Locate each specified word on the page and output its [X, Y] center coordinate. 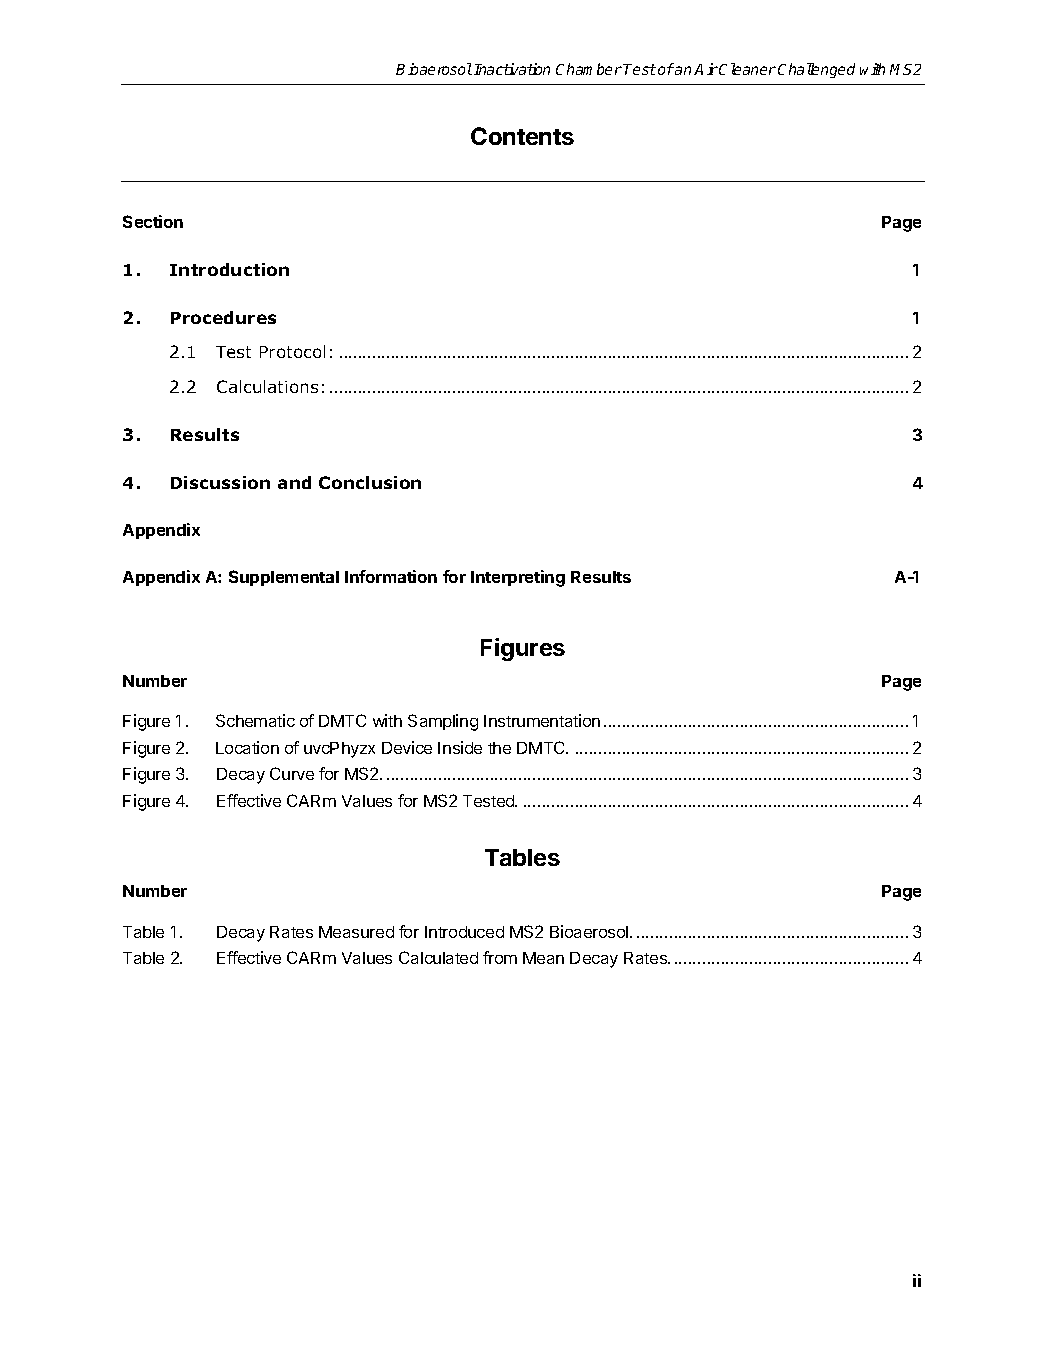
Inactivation [512, 69]
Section [153, 221]
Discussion [220, 482]
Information [391, 576]
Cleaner [747, 69]
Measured [356, 932]
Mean [543, 958]
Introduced [464, 932]
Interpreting [518, 578]
